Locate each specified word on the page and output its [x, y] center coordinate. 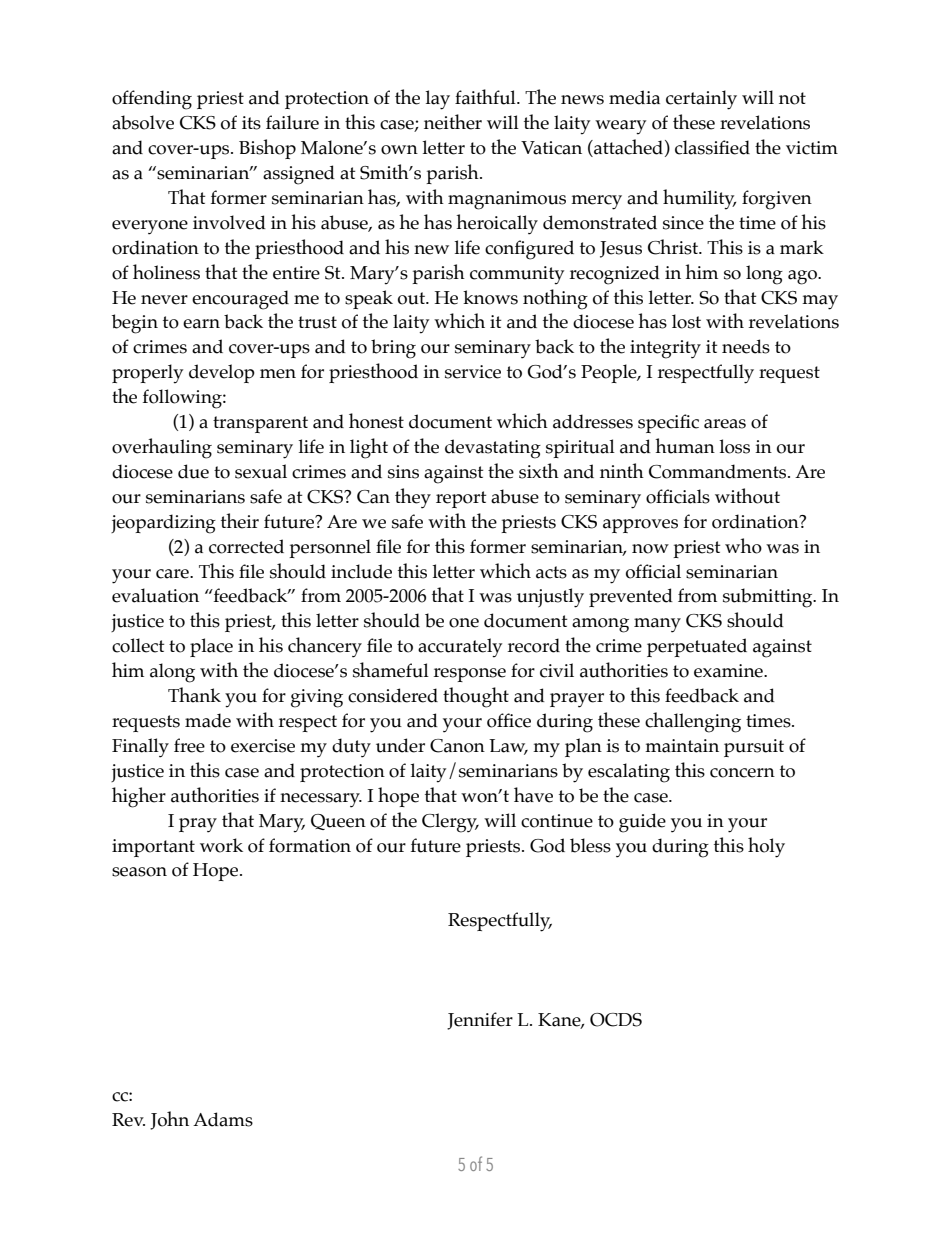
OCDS [616, 1020]
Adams [223, 1119]
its [251, 123]
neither [453, 122]
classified [712, 147]
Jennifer [480, 1021]
